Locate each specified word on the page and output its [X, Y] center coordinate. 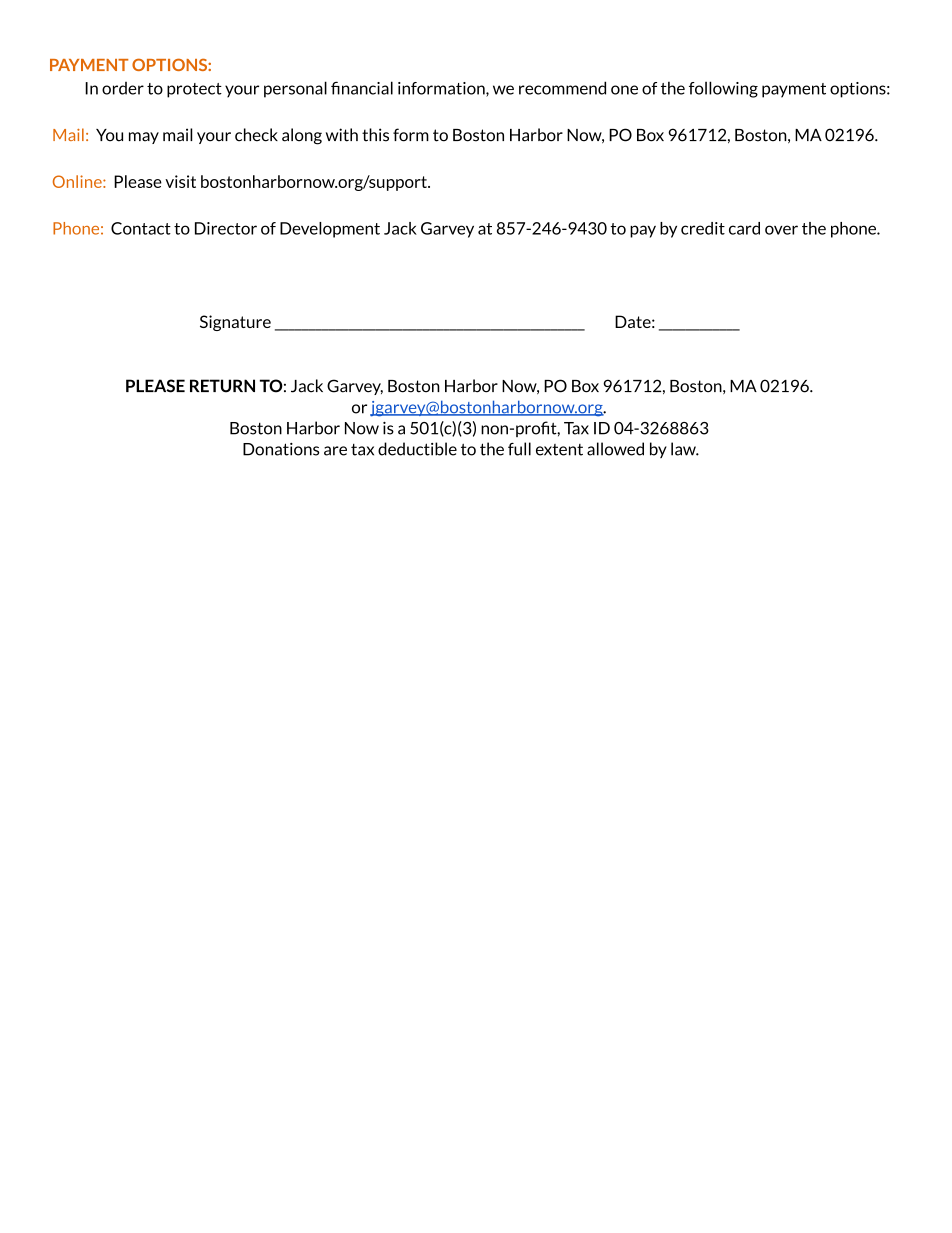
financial [362, 88]
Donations [281, 449]
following [723, 89]
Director [226, 228]
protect [194, 90]
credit [703, 228]
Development [330, 230]
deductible [417, 449]
